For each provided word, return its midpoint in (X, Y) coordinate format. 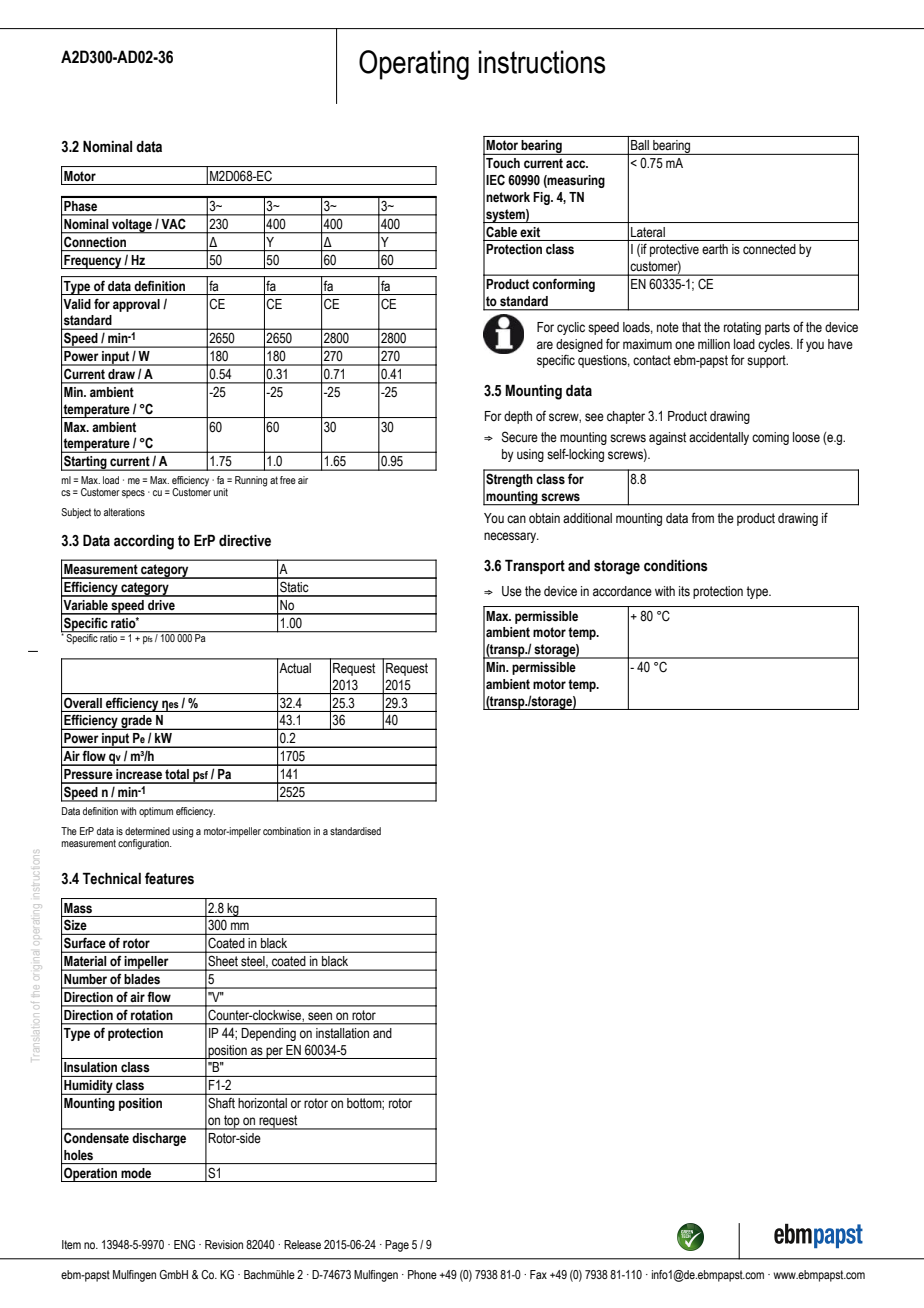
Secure (520, 437)
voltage (132, 226)
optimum (156, 812)
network (508, 197)
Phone (422, 1274)
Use (512, 591)
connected (769, 249)
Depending (269, 1034)
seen (320, 1016)
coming (770, 438)
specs (133, 494)
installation (342, 1033)
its (684, 591)
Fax (538, 1274)
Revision (224, 1244)
